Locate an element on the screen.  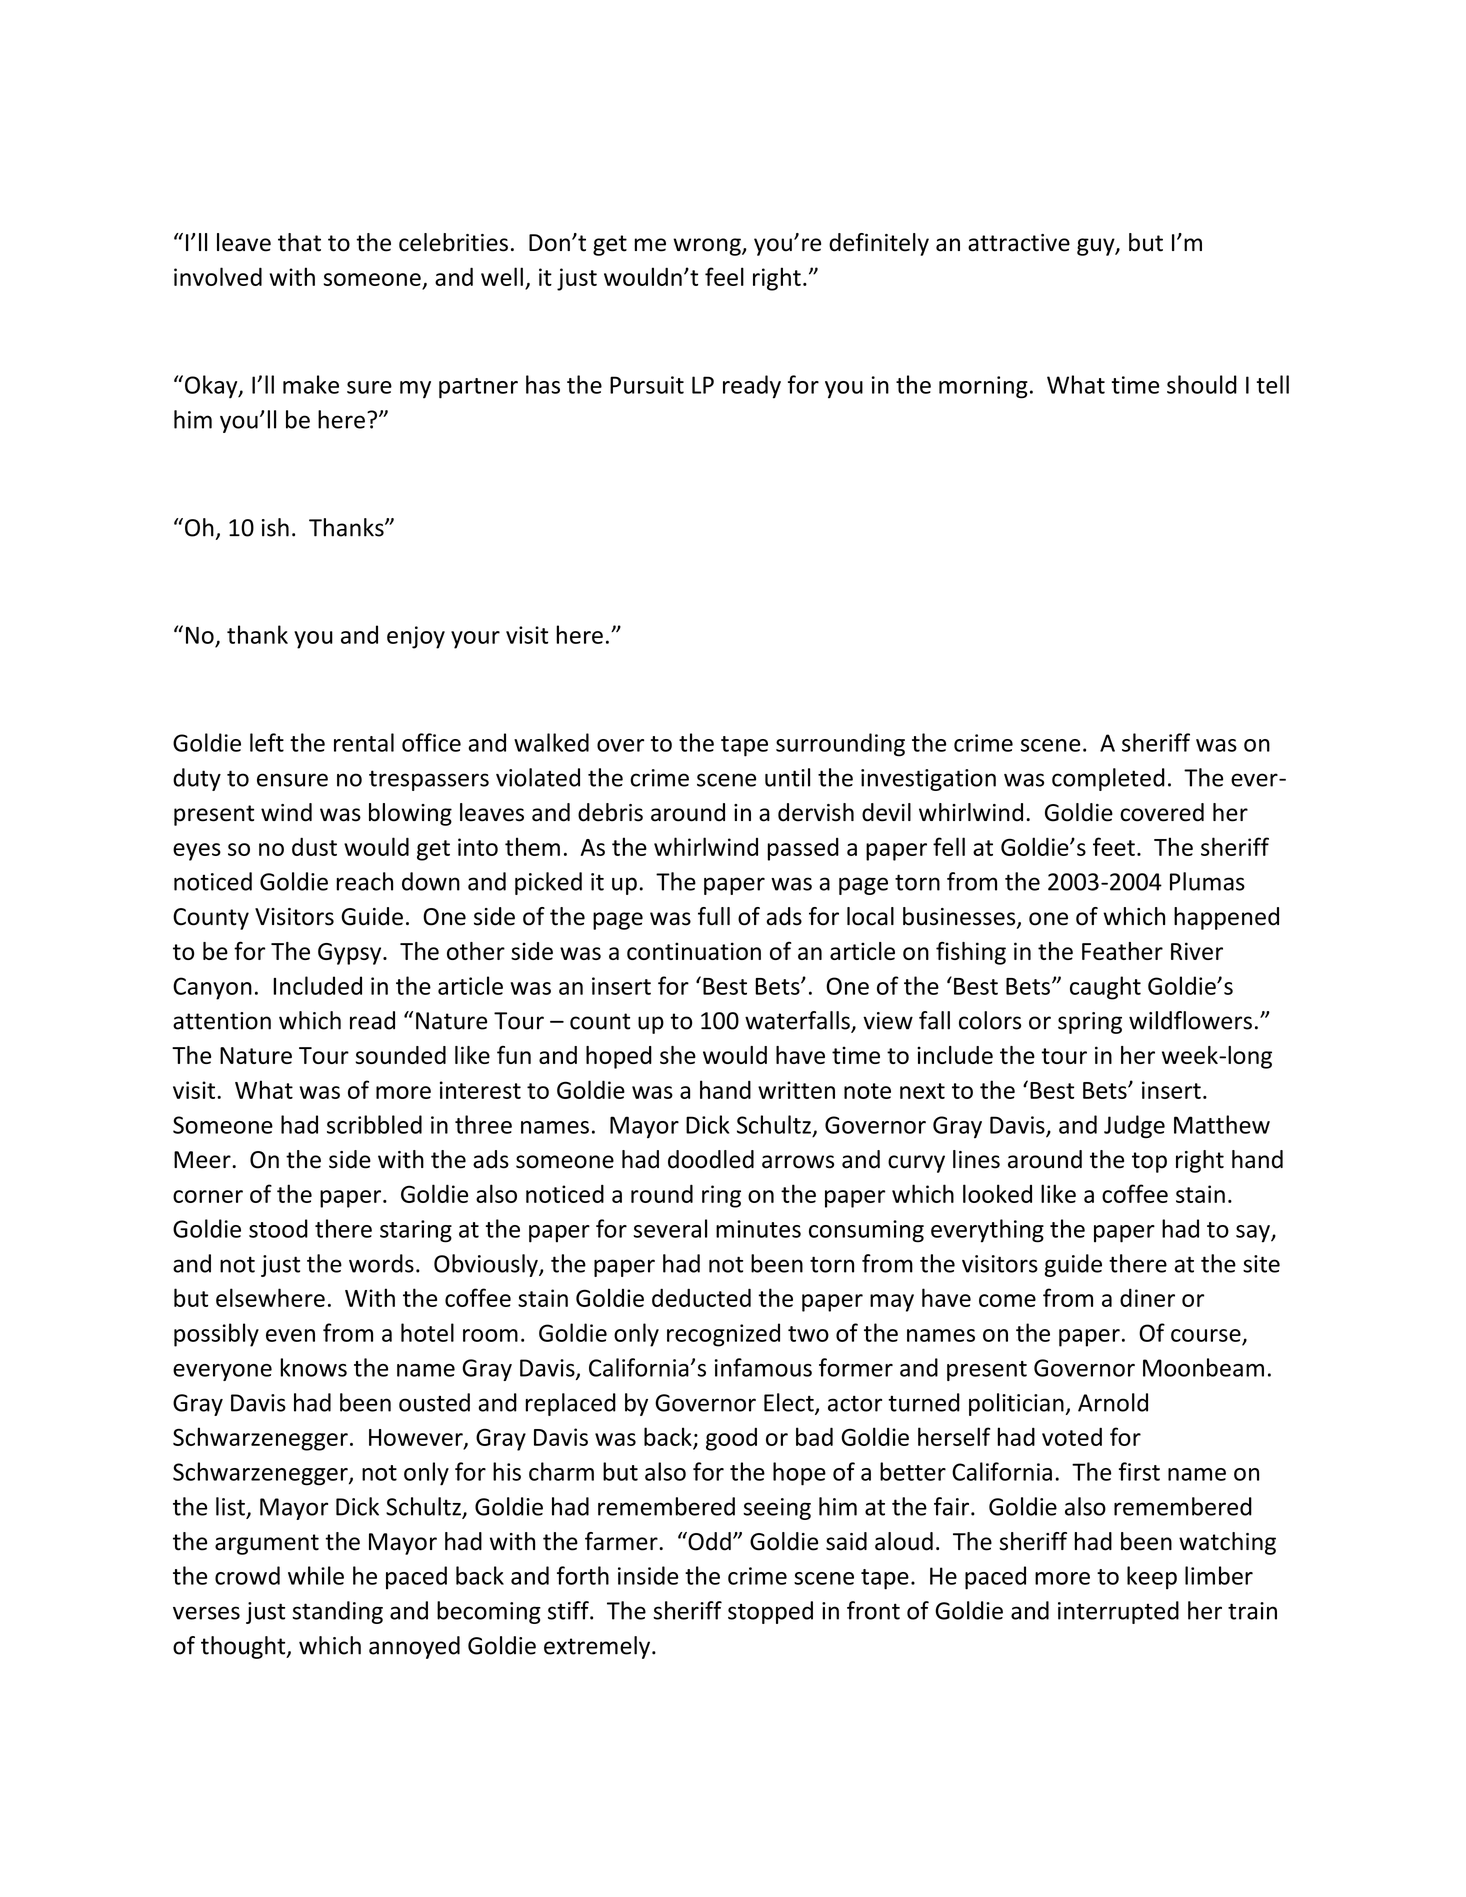
Pursuit is located at coordinates (647, 385).
